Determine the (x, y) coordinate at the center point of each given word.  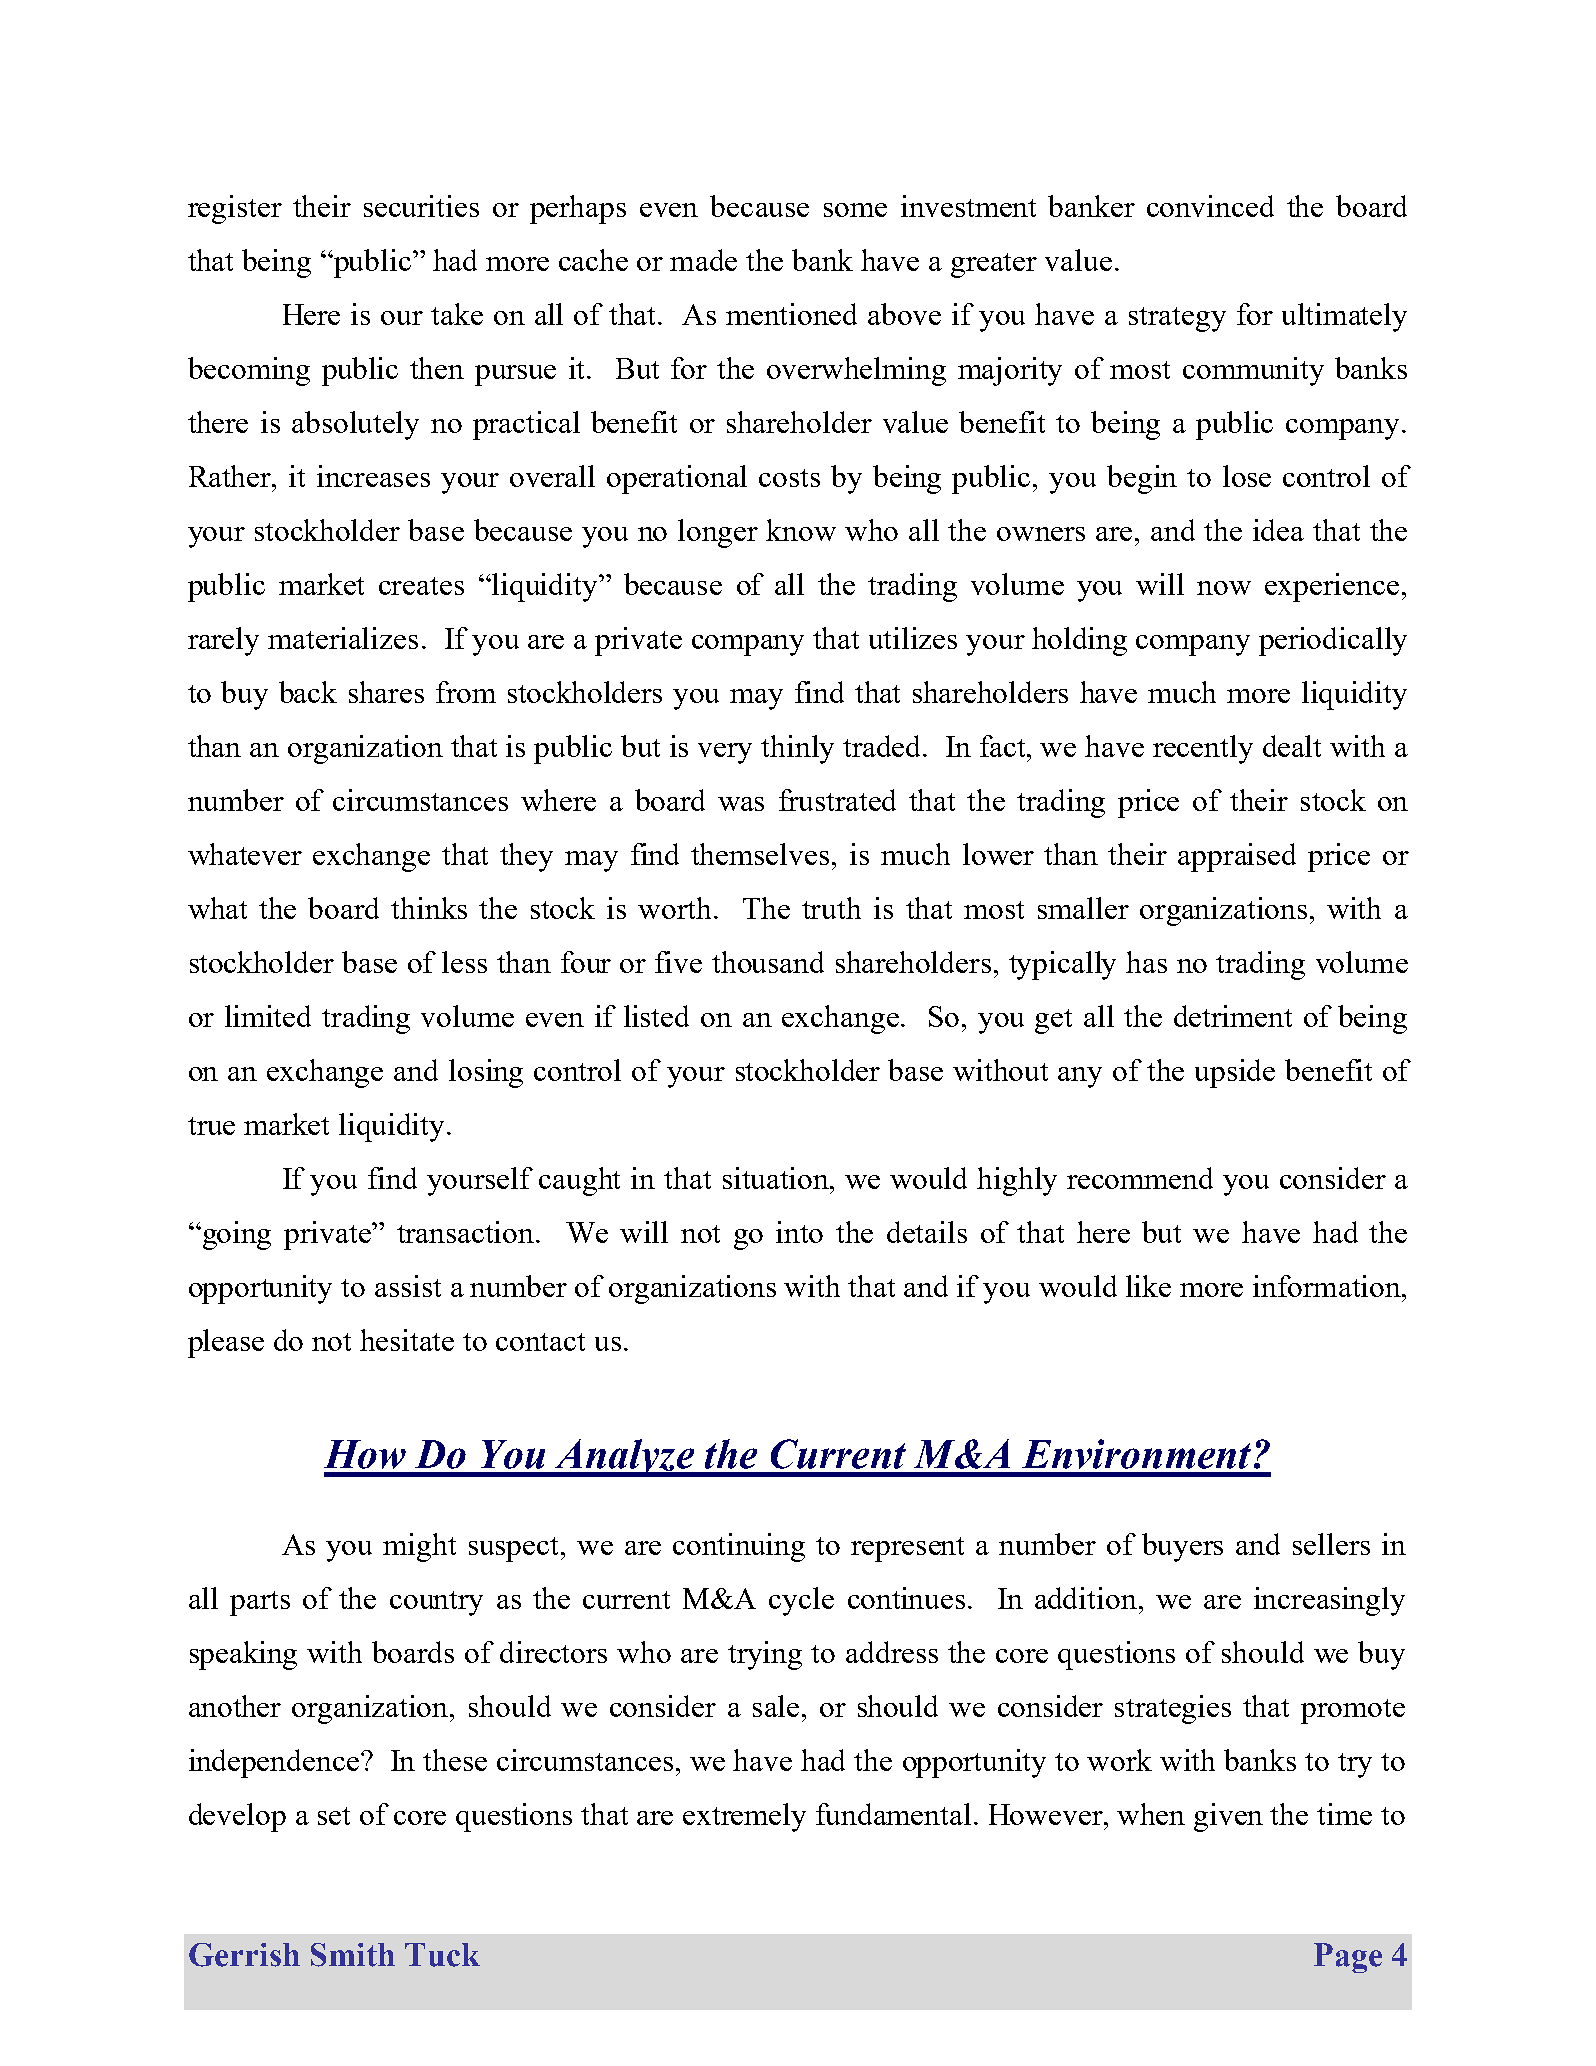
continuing (739, 1547)
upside (1235, 1073)
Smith (353, 1955)
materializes (343, 638)
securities (421, 206)
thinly (797, 749)
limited (268, 1016)
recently (1203, 749)
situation (777, 1178)
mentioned (791, 314)
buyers (1182, 1547)
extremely (744, 1817)
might (419, 1547)
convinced (1210, 206)
